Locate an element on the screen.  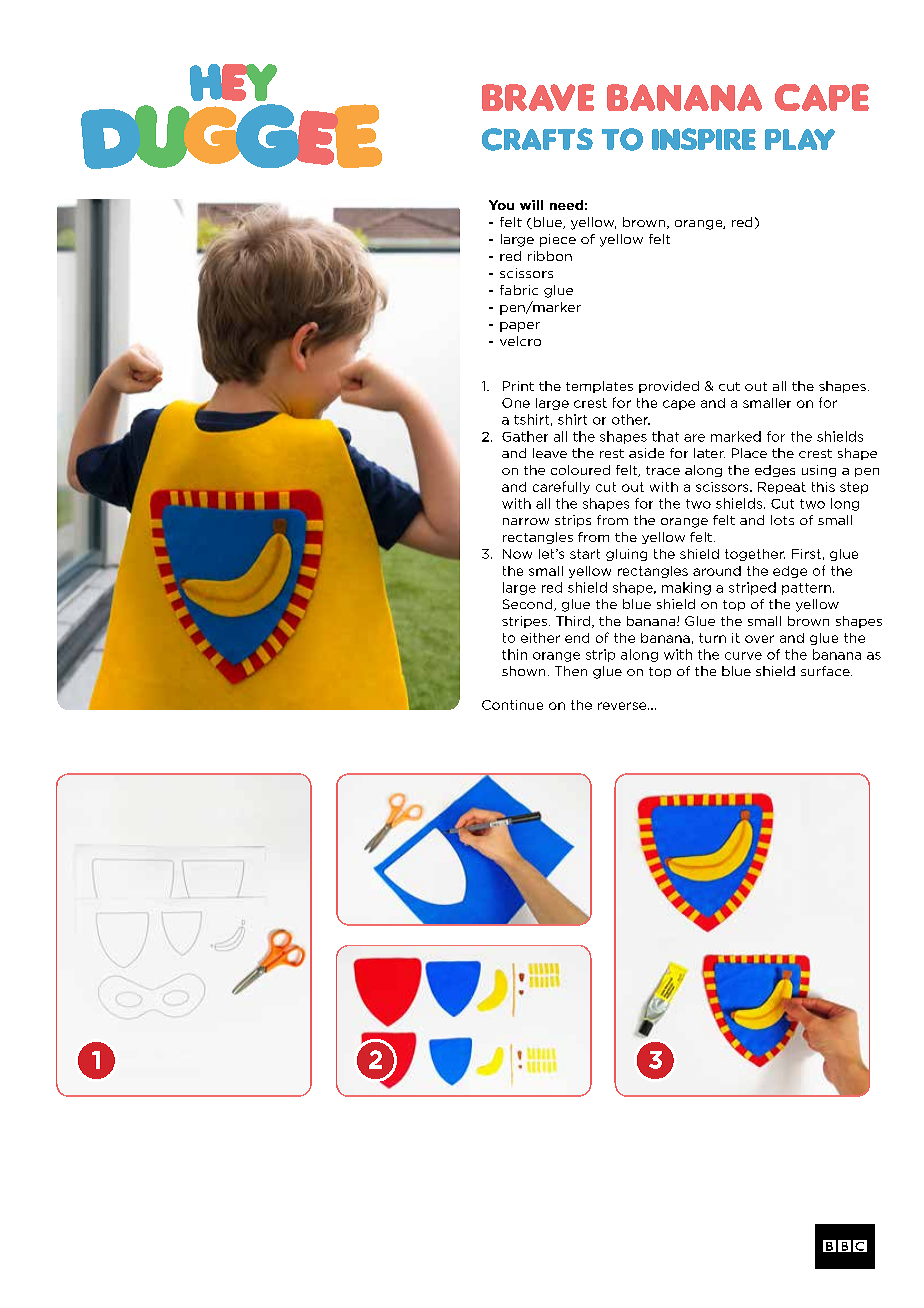
templates is located at coordinates (599, 387).
